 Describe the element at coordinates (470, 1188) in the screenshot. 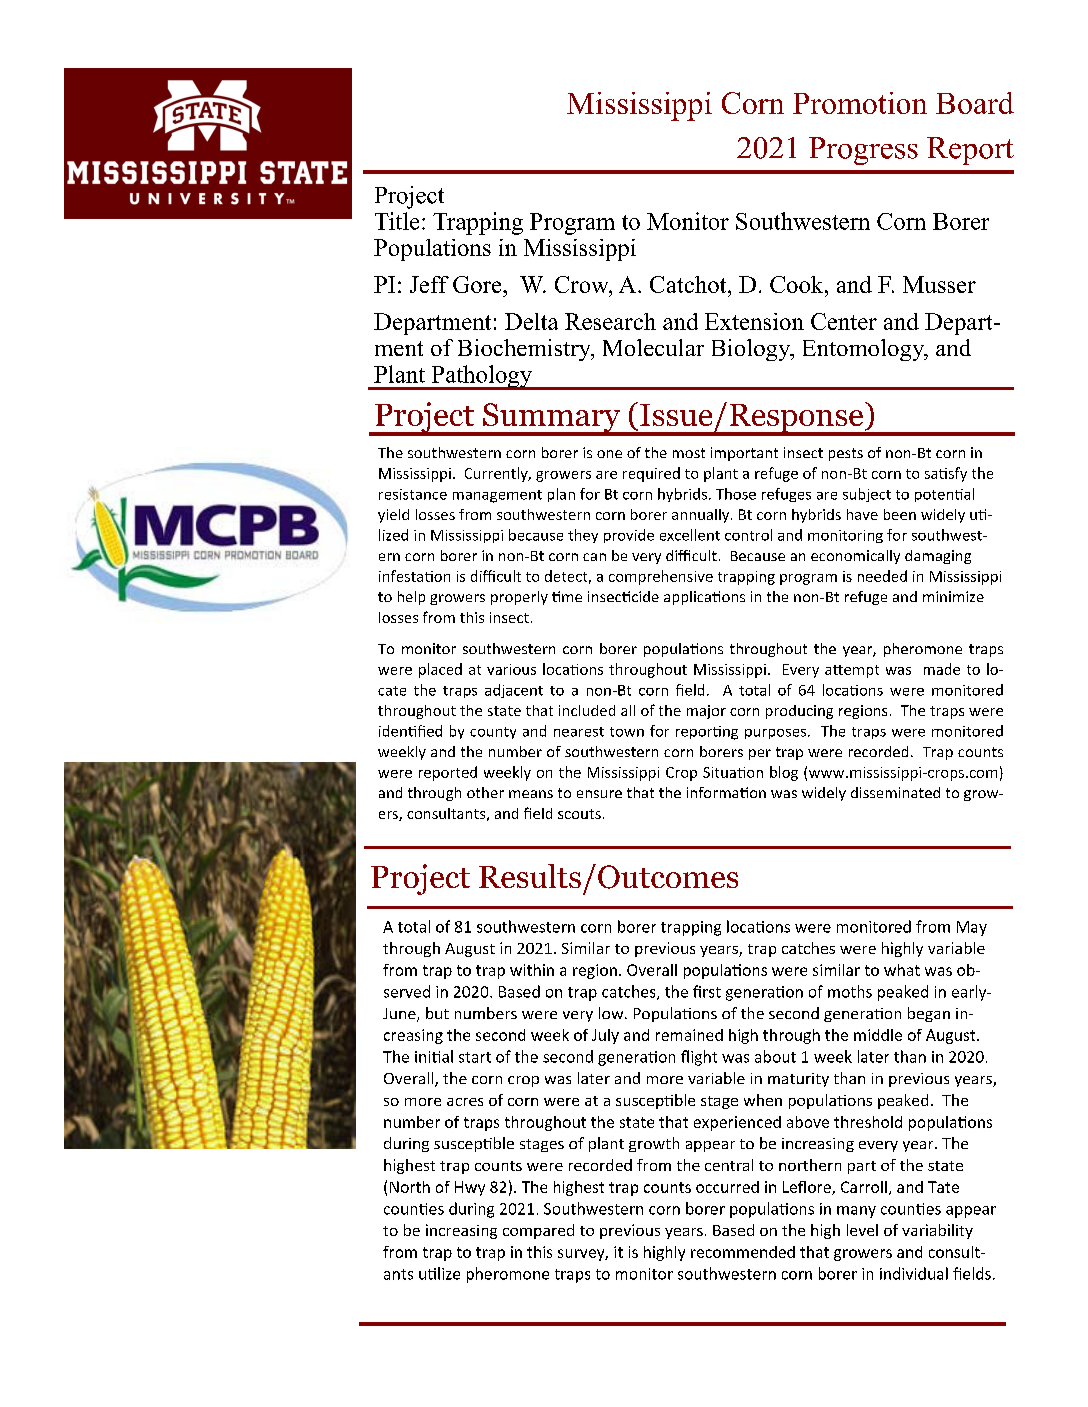

I see `Hwy` at that location.
